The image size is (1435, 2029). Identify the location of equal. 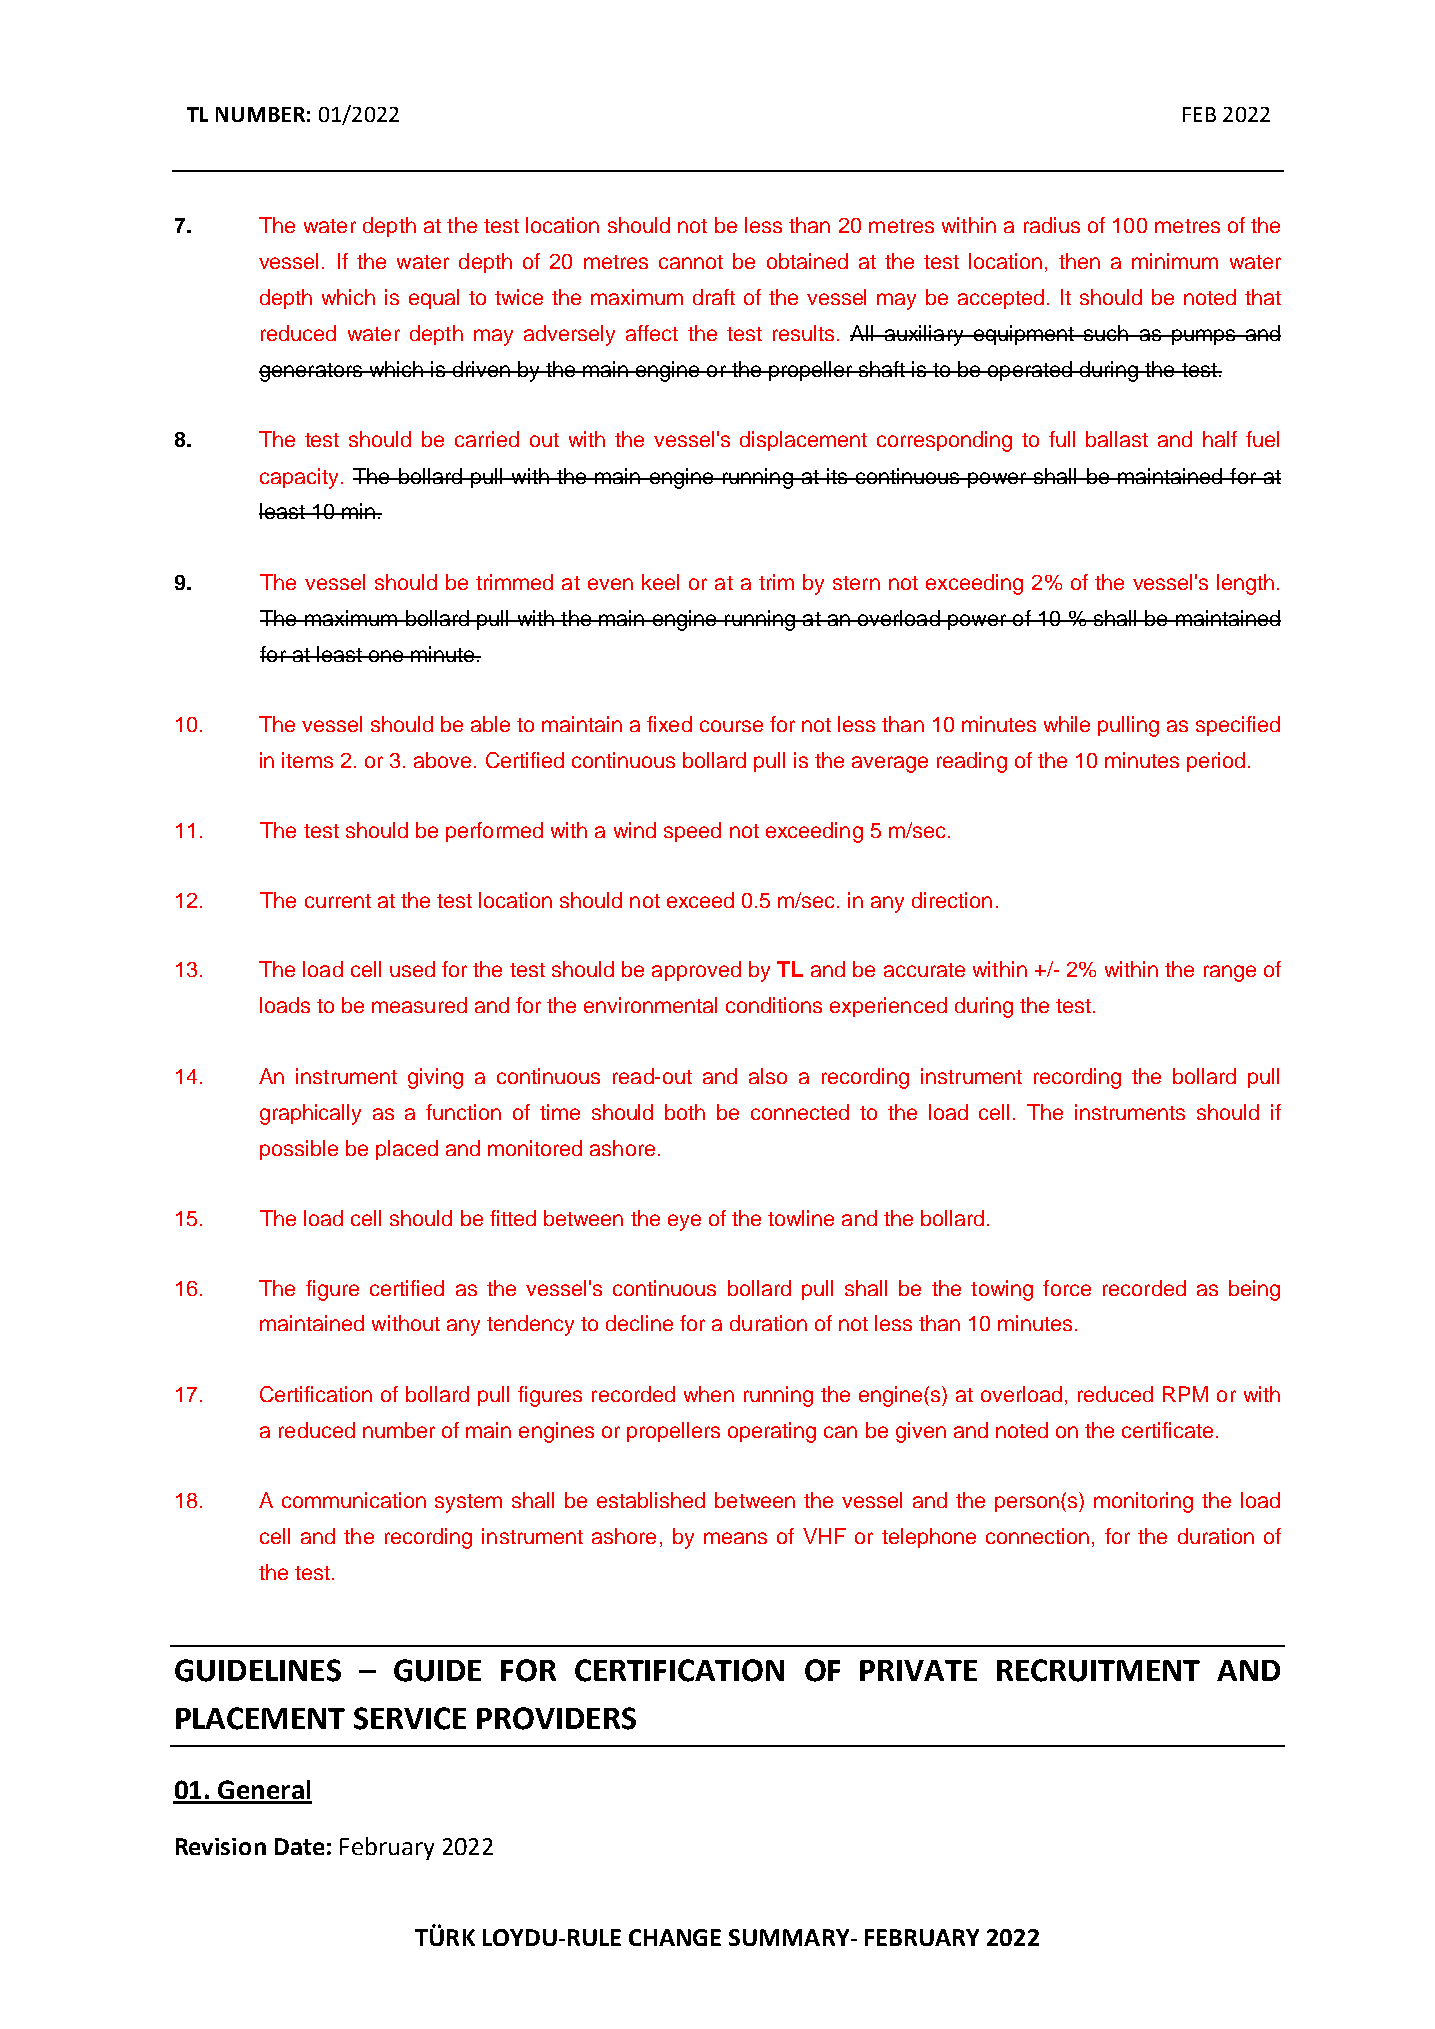
(434, 299).
